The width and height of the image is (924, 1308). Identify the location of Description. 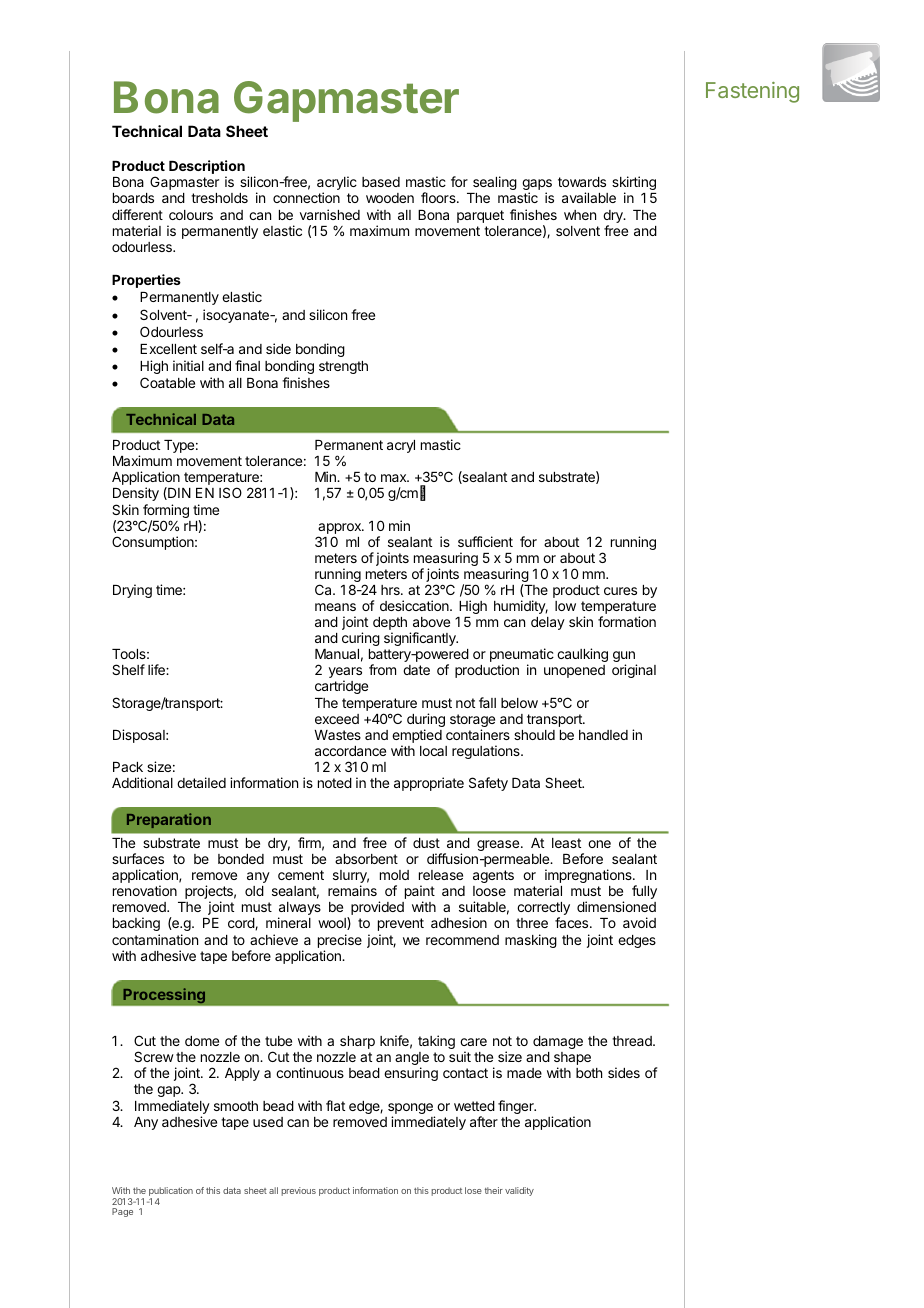
(207, 168).
